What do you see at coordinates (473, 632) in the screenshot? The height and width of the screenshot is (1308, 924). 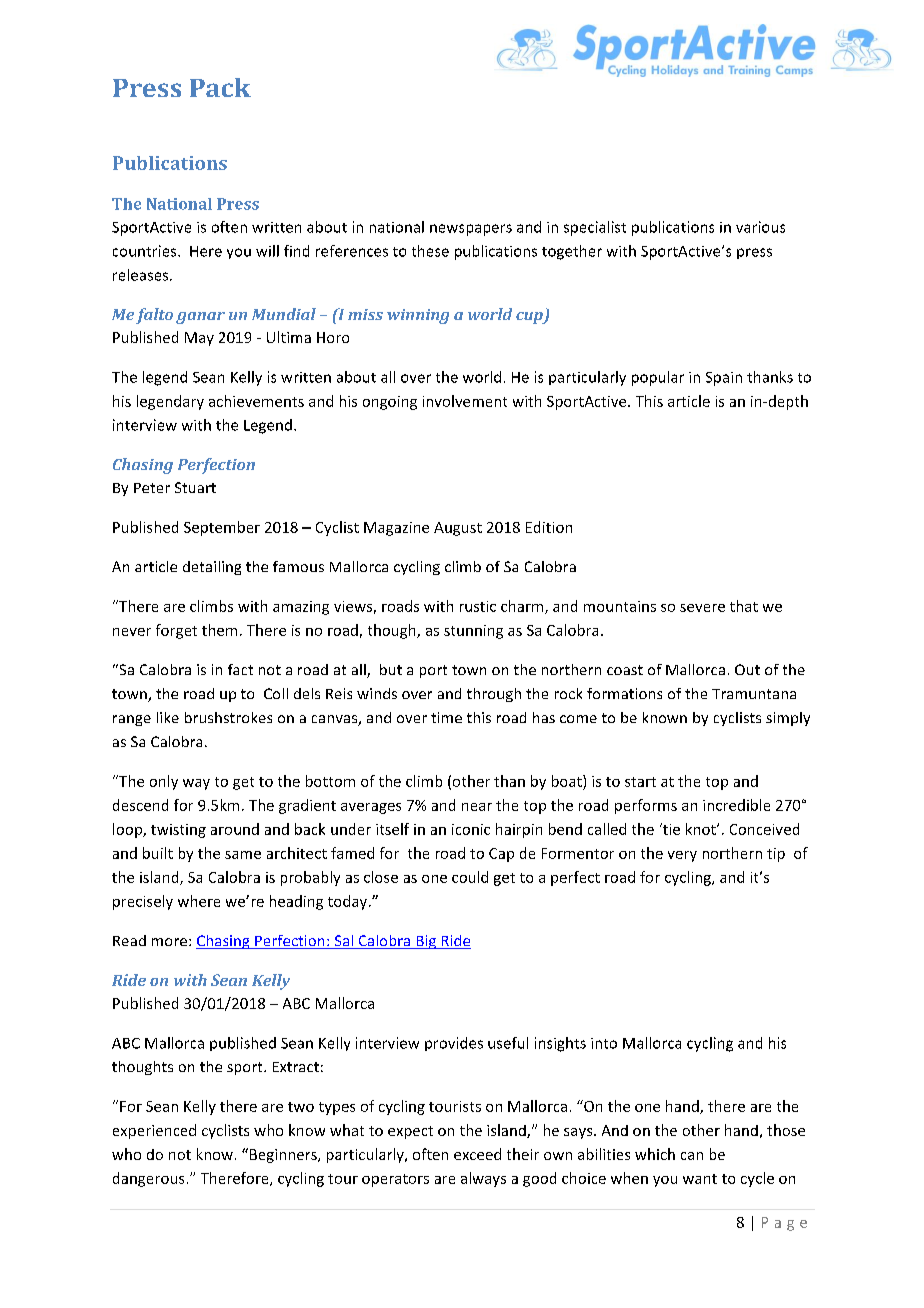 I see `stunning` at bounding box center [473, 632].
